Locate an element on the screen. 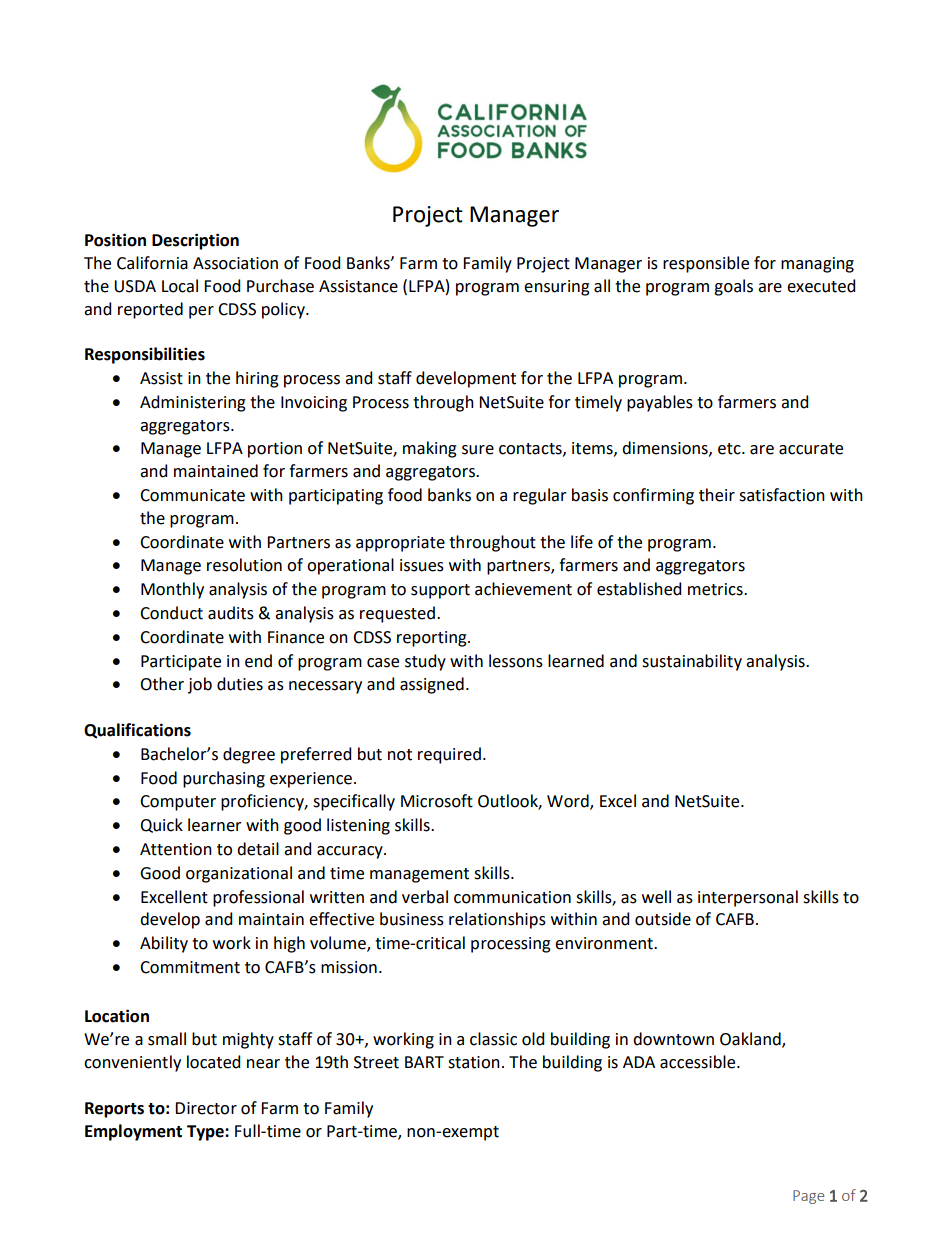 The width and height of the screenshot is (952, 1233). goals is located at coordinates (733, 287).
